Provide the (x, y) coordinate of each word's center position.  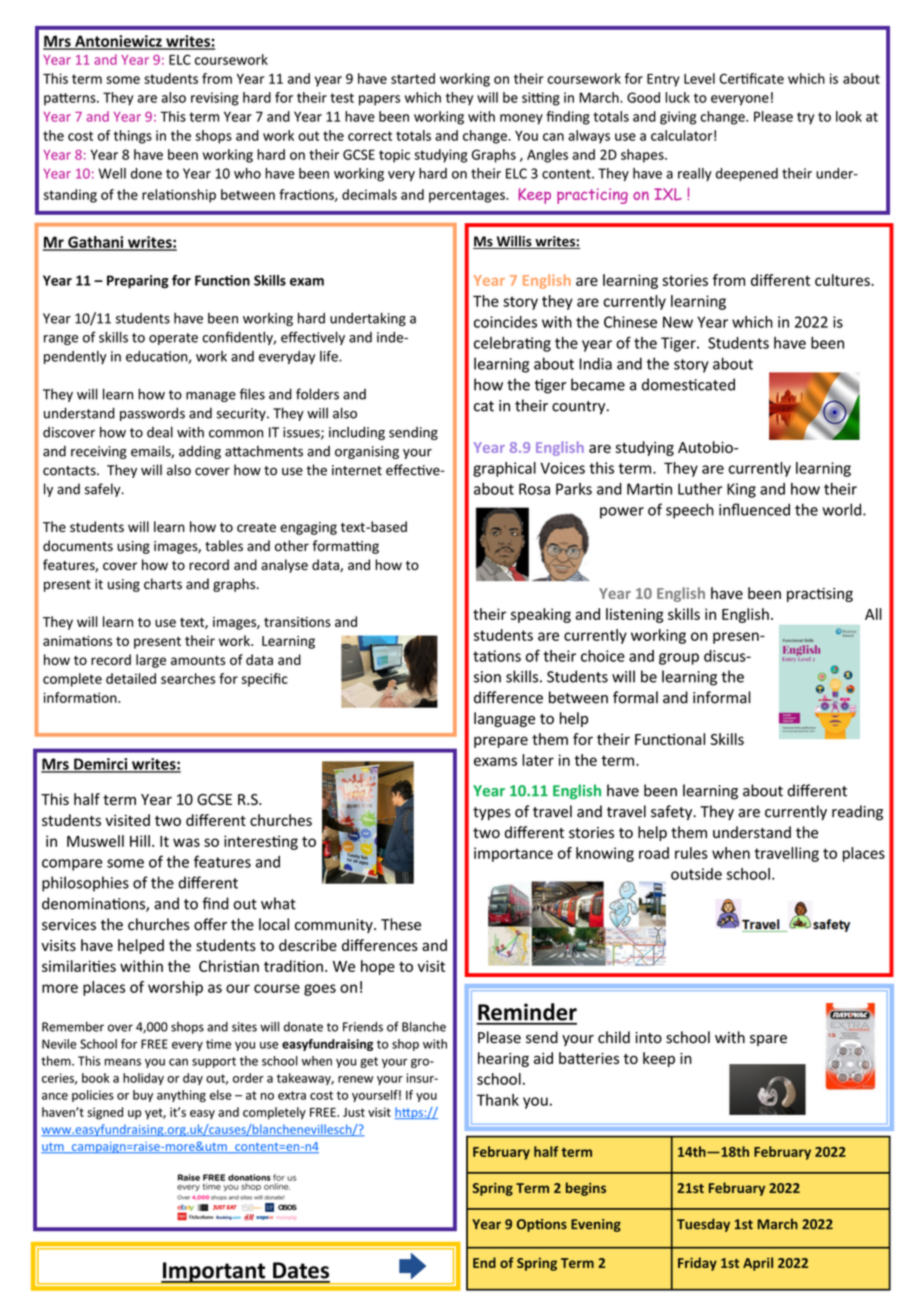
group (679, 659)
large (151, 661)
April (758, 1264)
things (133, 137)
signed (105, 1113)
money (521, 119)
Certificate (751, 78)
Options (542, 1225)
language (504, 719)
